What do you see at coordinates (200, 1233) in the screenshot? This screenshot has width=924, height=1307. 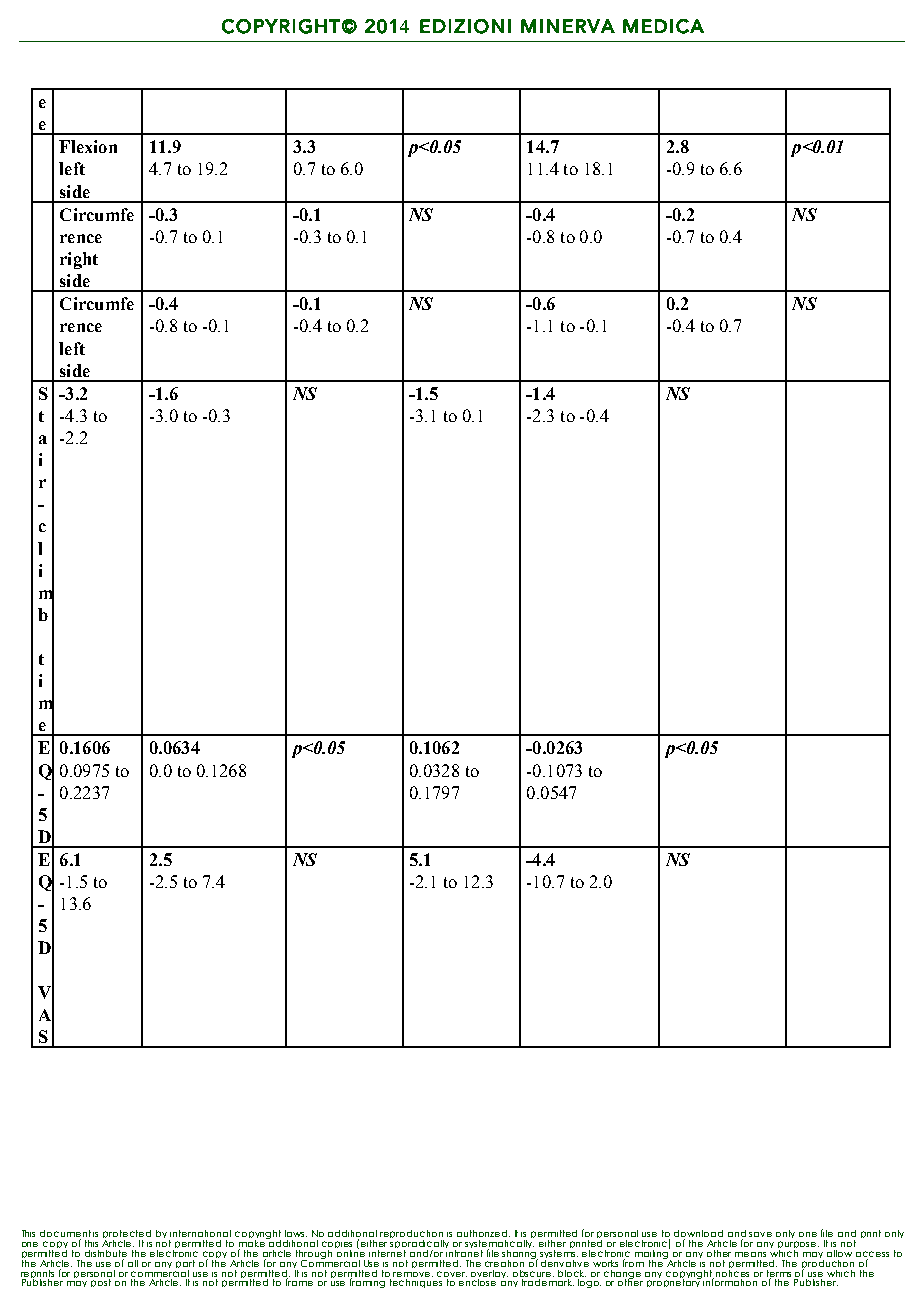 I see `international` at bounding box center [200, 1233].
